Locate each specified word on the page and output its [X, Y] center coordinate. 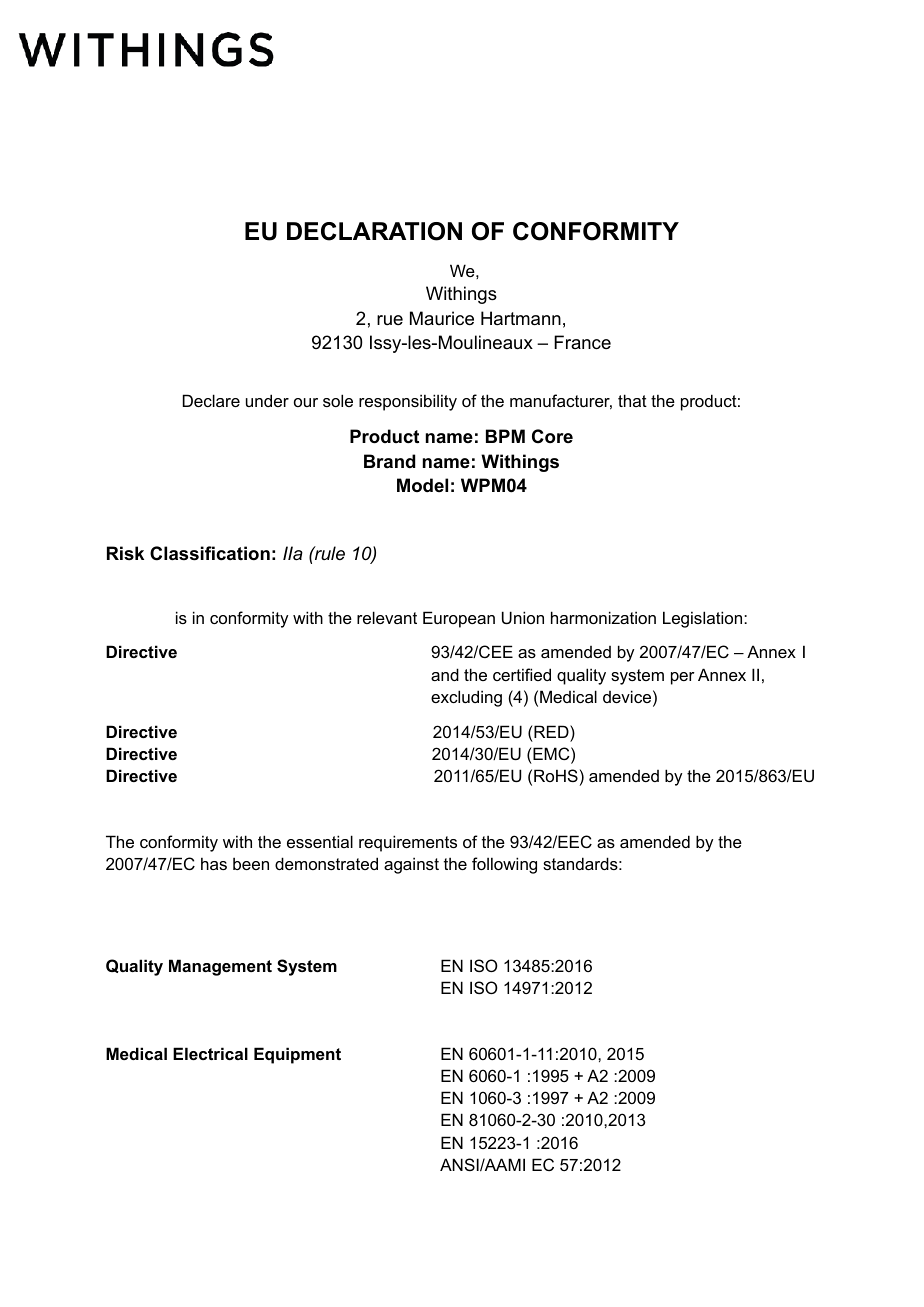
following [504, 865]
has [214, 863]
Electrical [210, 1053]
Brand [389, 461]
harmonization [603, 617]
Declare [211, 400]
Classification [210, 553]
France [582, 342]
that [632, 400]
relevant [387, 617]
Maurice [442, 318]
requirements [408, 843]
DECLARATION [374, 231]
